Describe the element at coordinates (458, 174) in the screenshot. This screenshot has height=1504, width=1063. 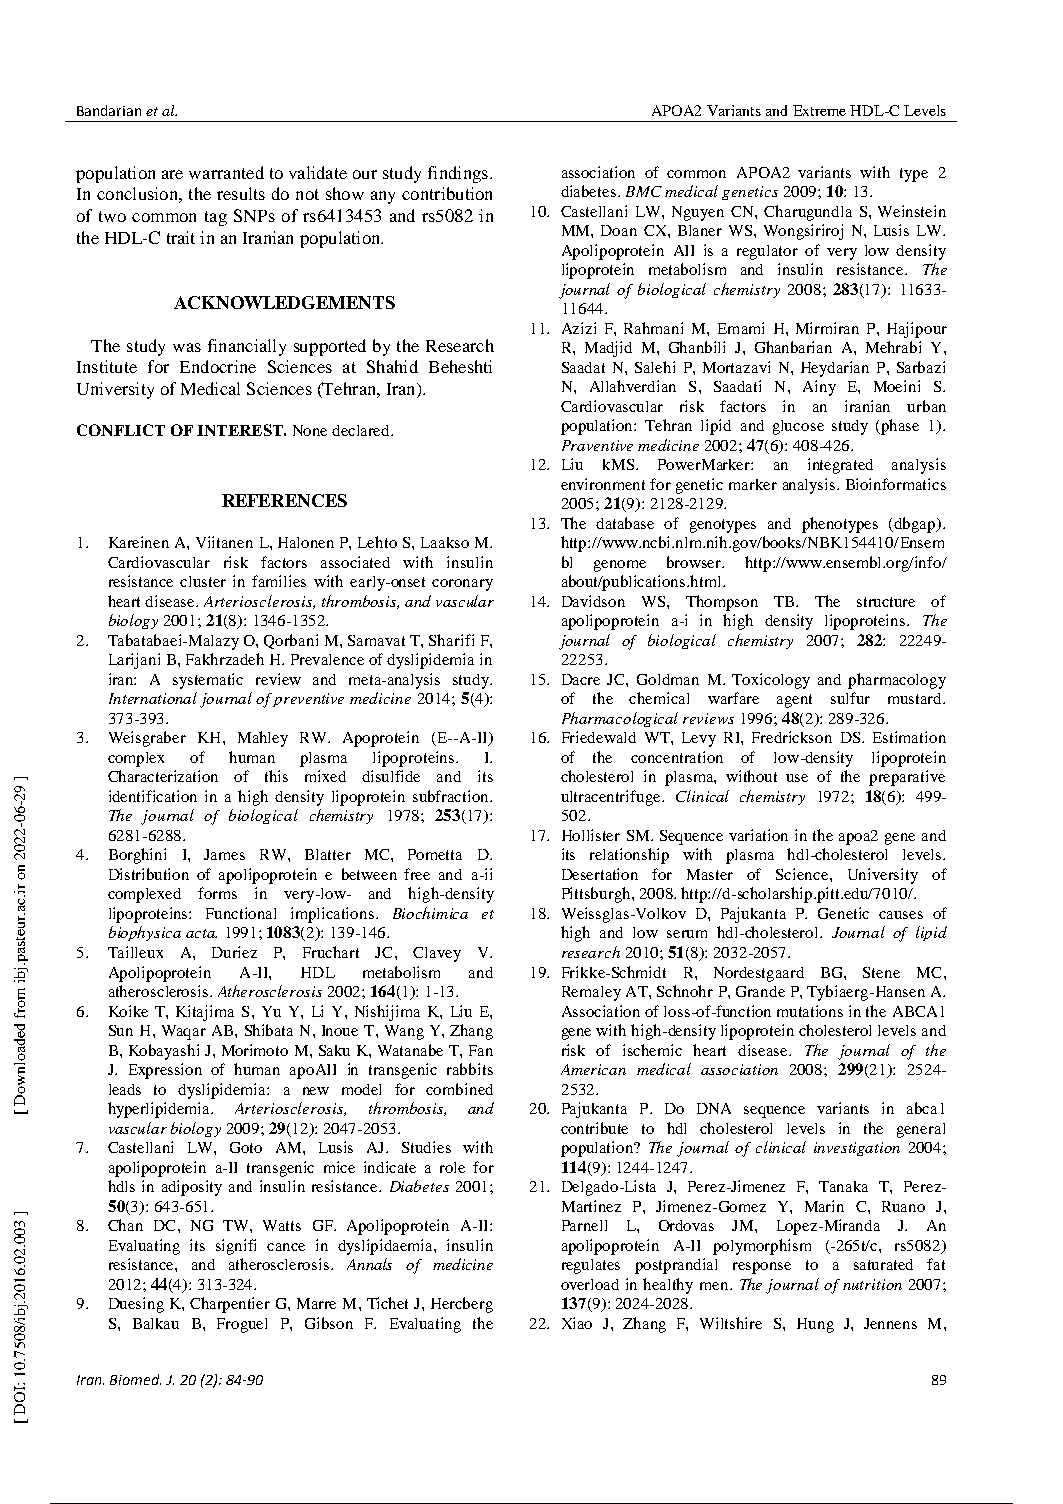
I see `findings` at that location.
